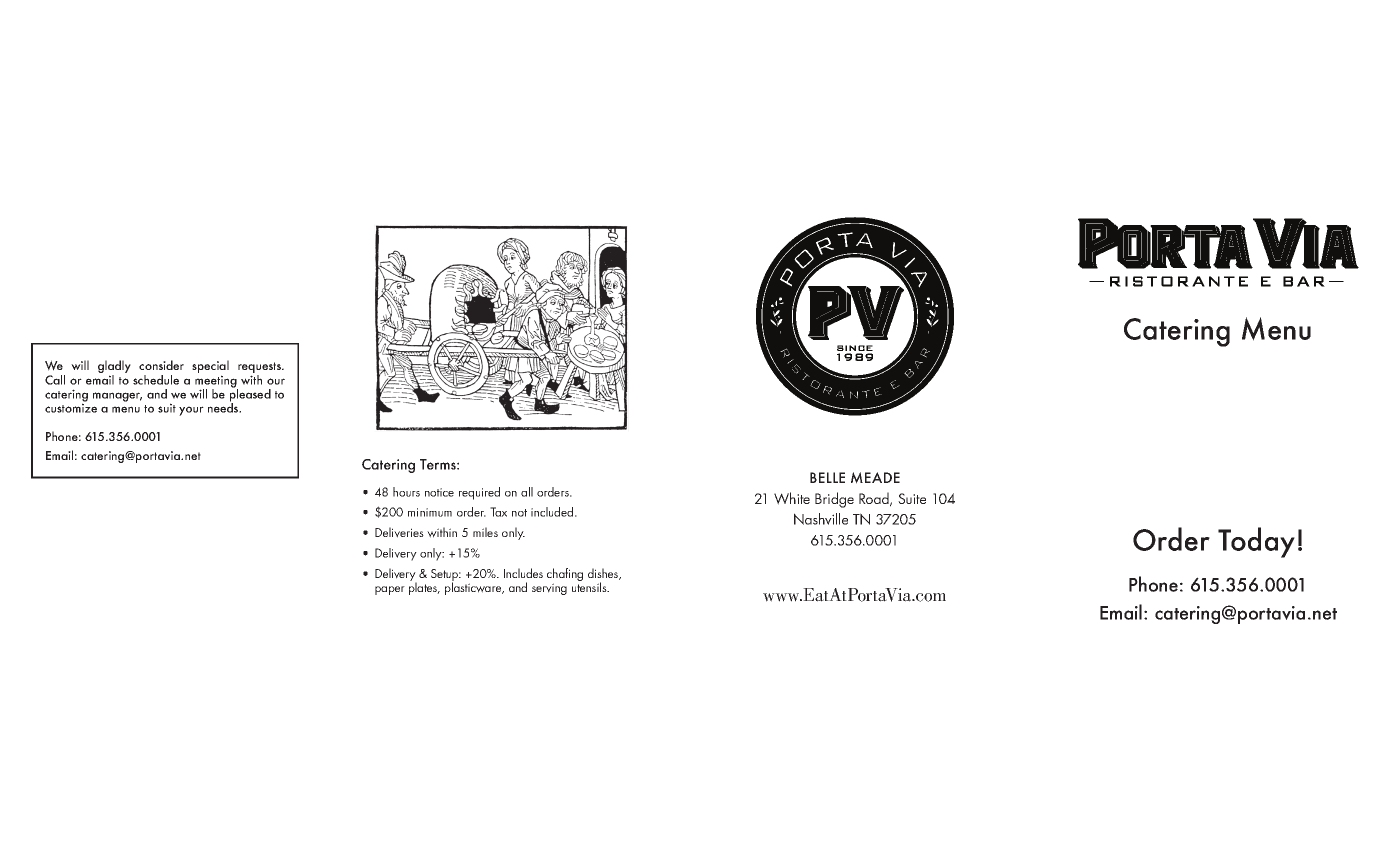  What do you see at coordinates (406, 492) in the screenshot?
I see `hours` at bounding box center [406, 492].
